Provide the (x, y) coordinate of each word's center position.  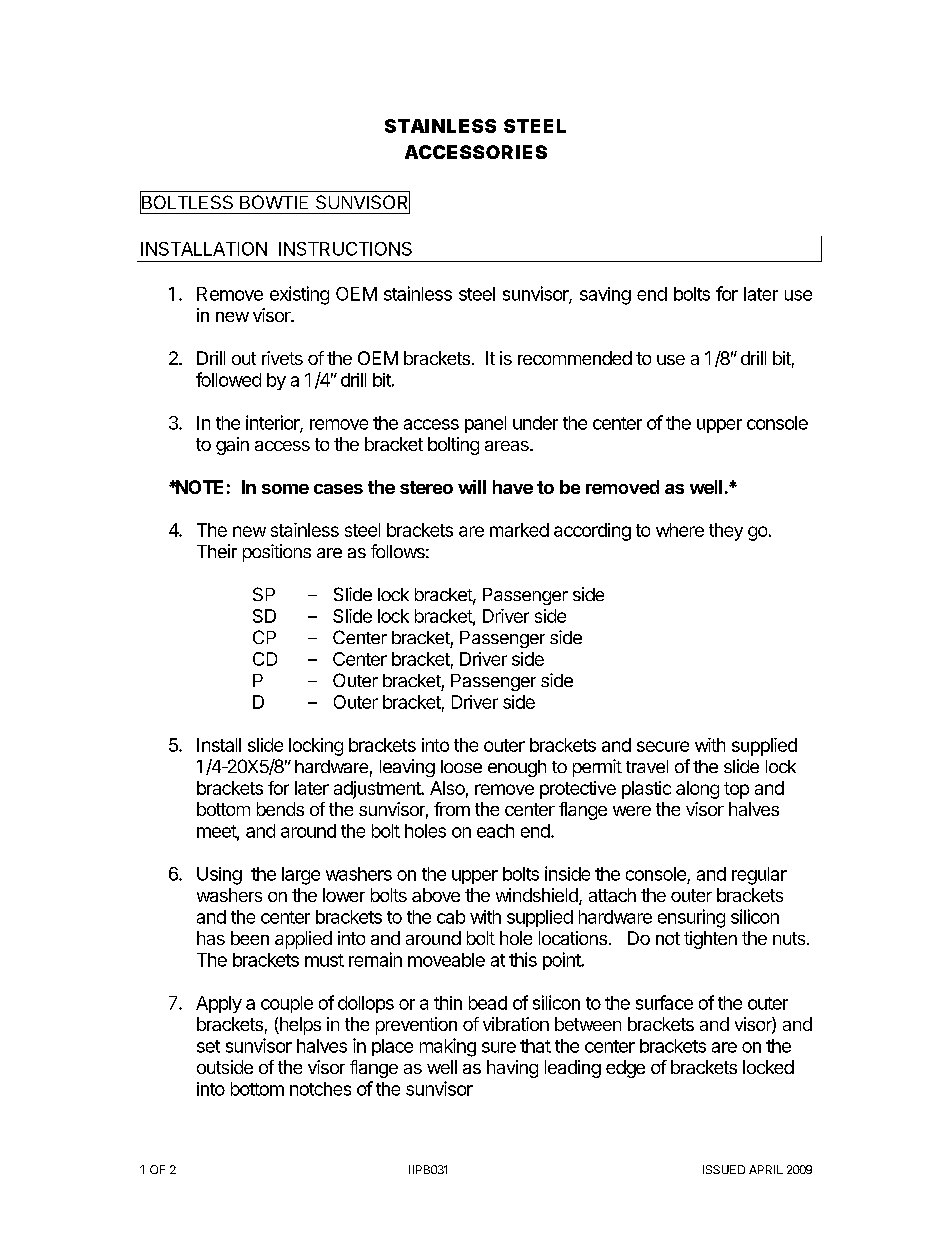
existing (299, 295)
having (512, 1069)
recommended (575, 358)
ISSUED (724, 1169)
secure (663, 746)
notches (320, 1089)
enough (517, 768)
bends (280, 809)
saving (605, 296)
